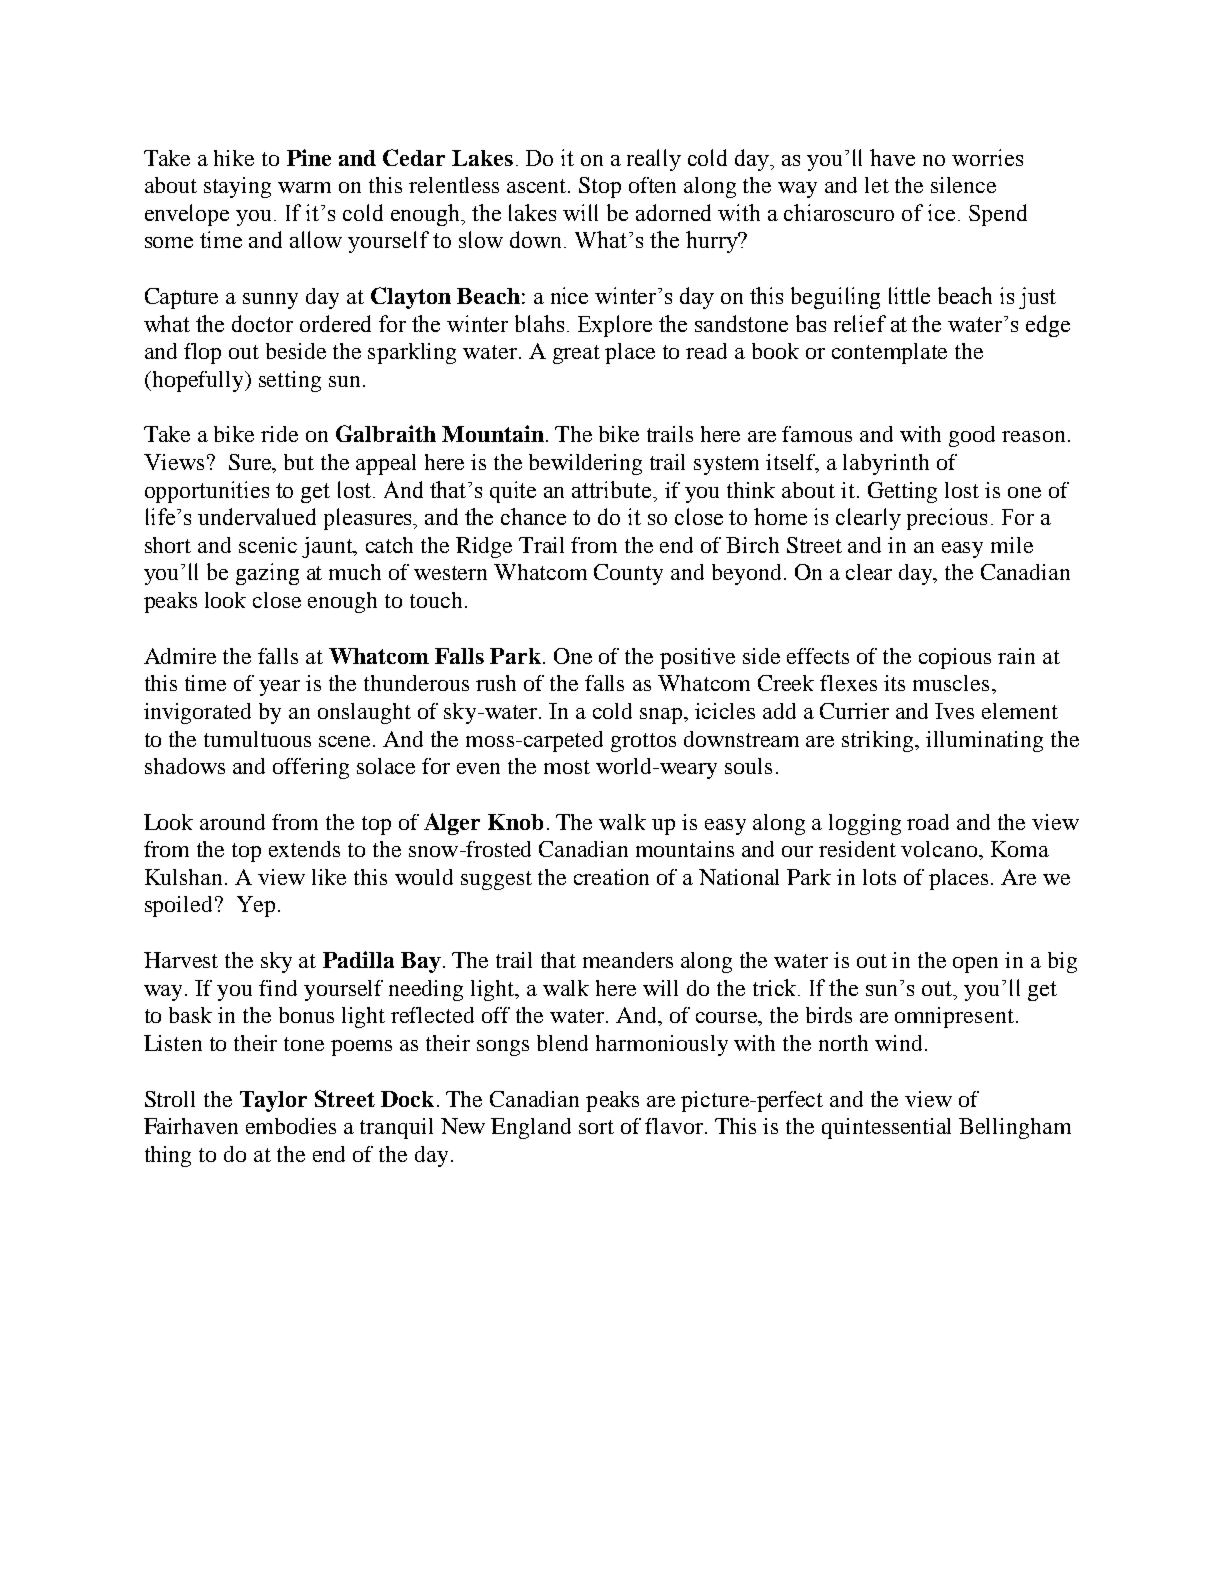  What do you see at coordinates (697, 658) in the screenshot?
I see `positive` at bounding box center [697, 658].
